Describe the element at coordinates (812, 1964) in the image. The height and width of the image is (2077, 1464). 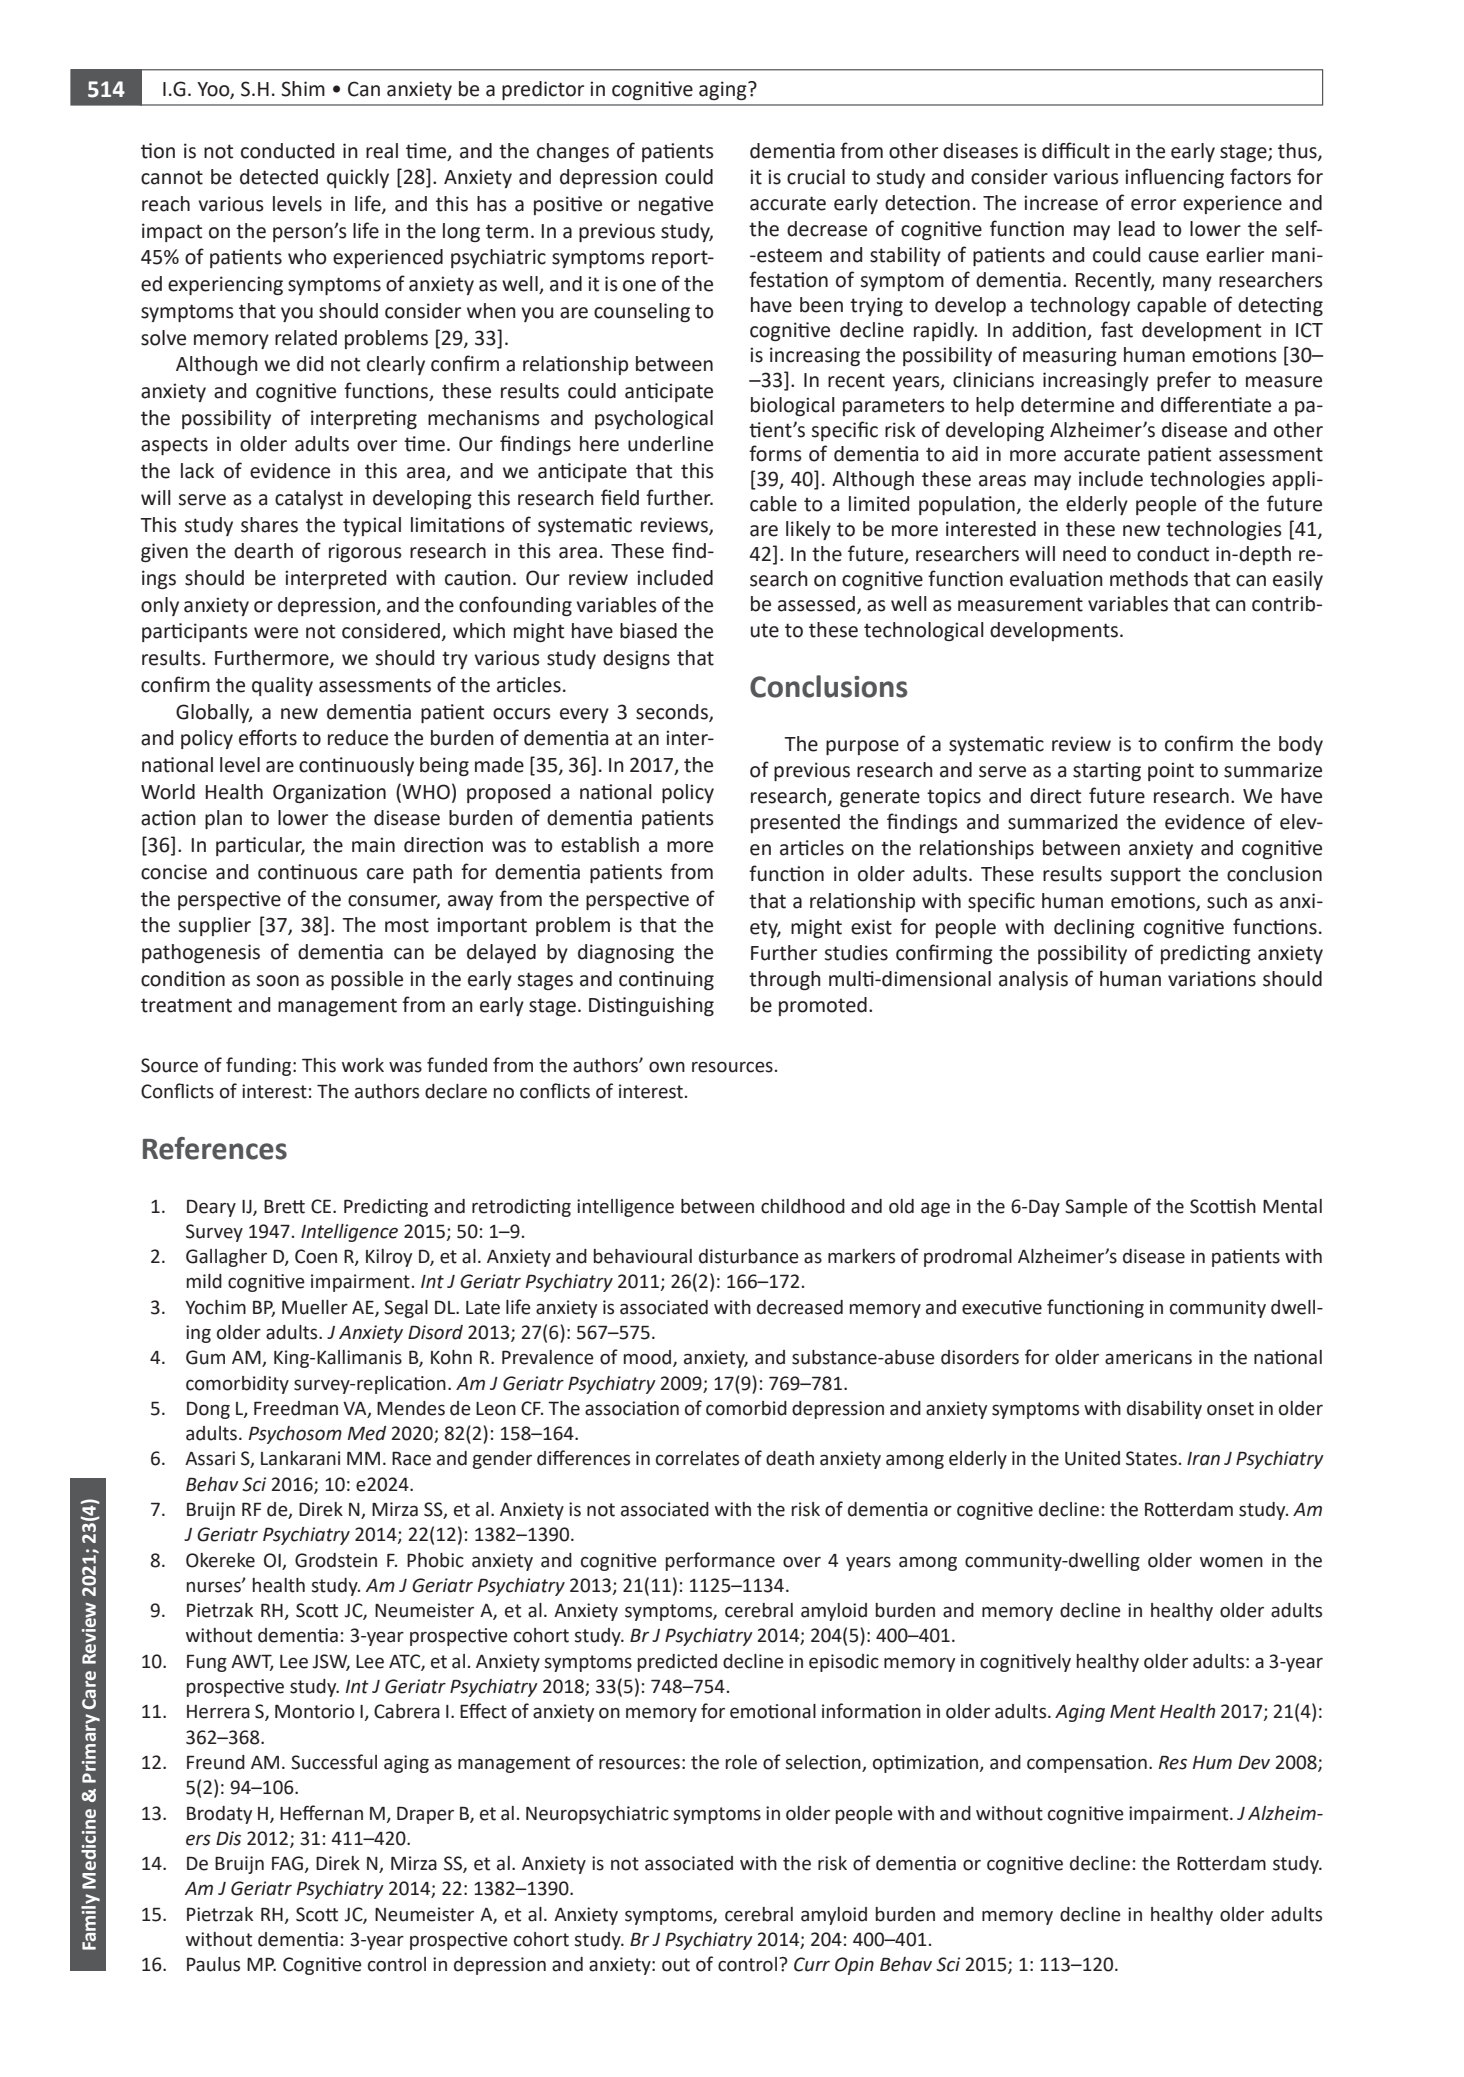
I see `Curr` at that location.
